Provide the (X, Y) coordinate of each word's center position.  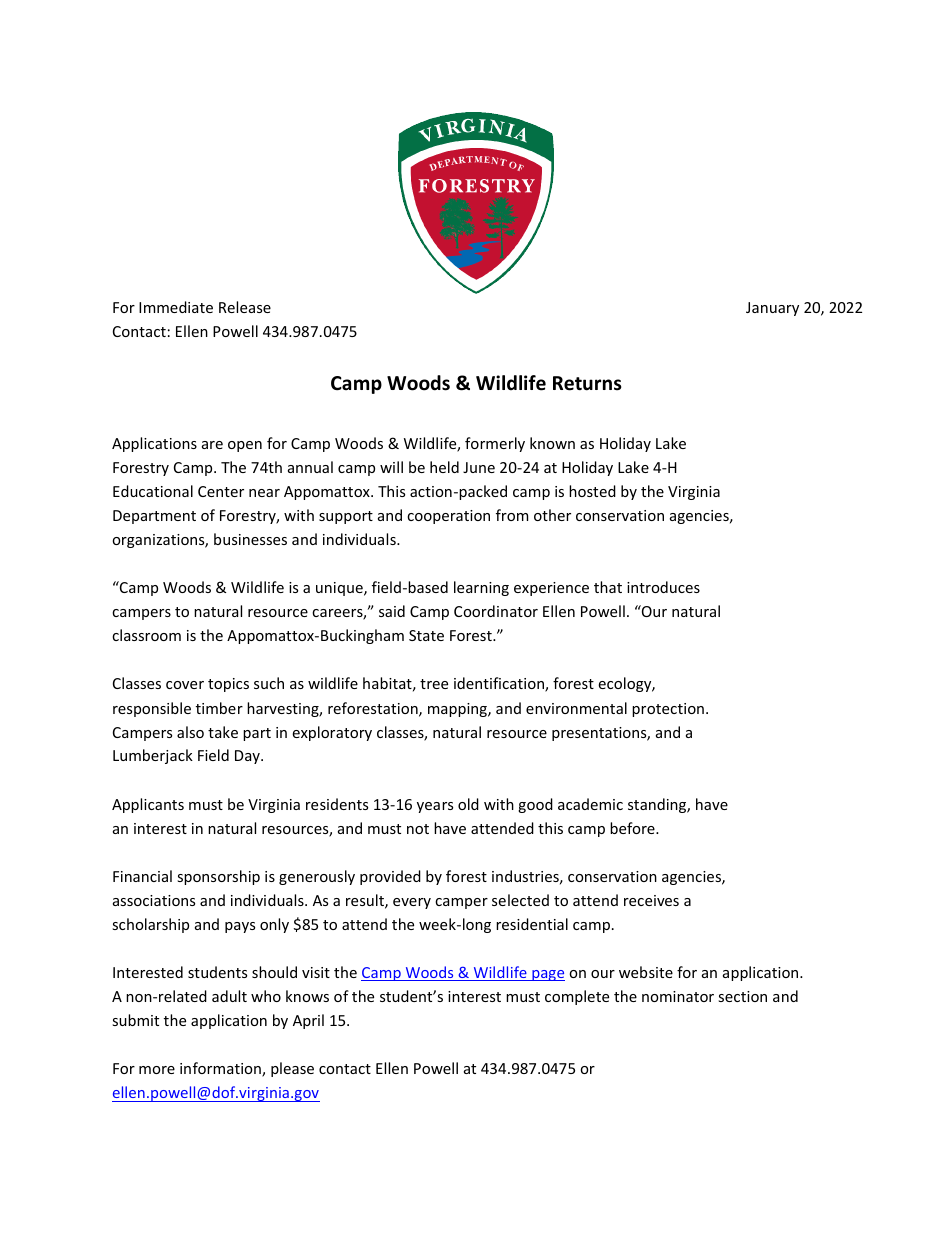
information (221, 1069)
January (772, 309)
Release (245, 307)
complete (577, 997)
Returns (587, 383)
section (742, 996)
